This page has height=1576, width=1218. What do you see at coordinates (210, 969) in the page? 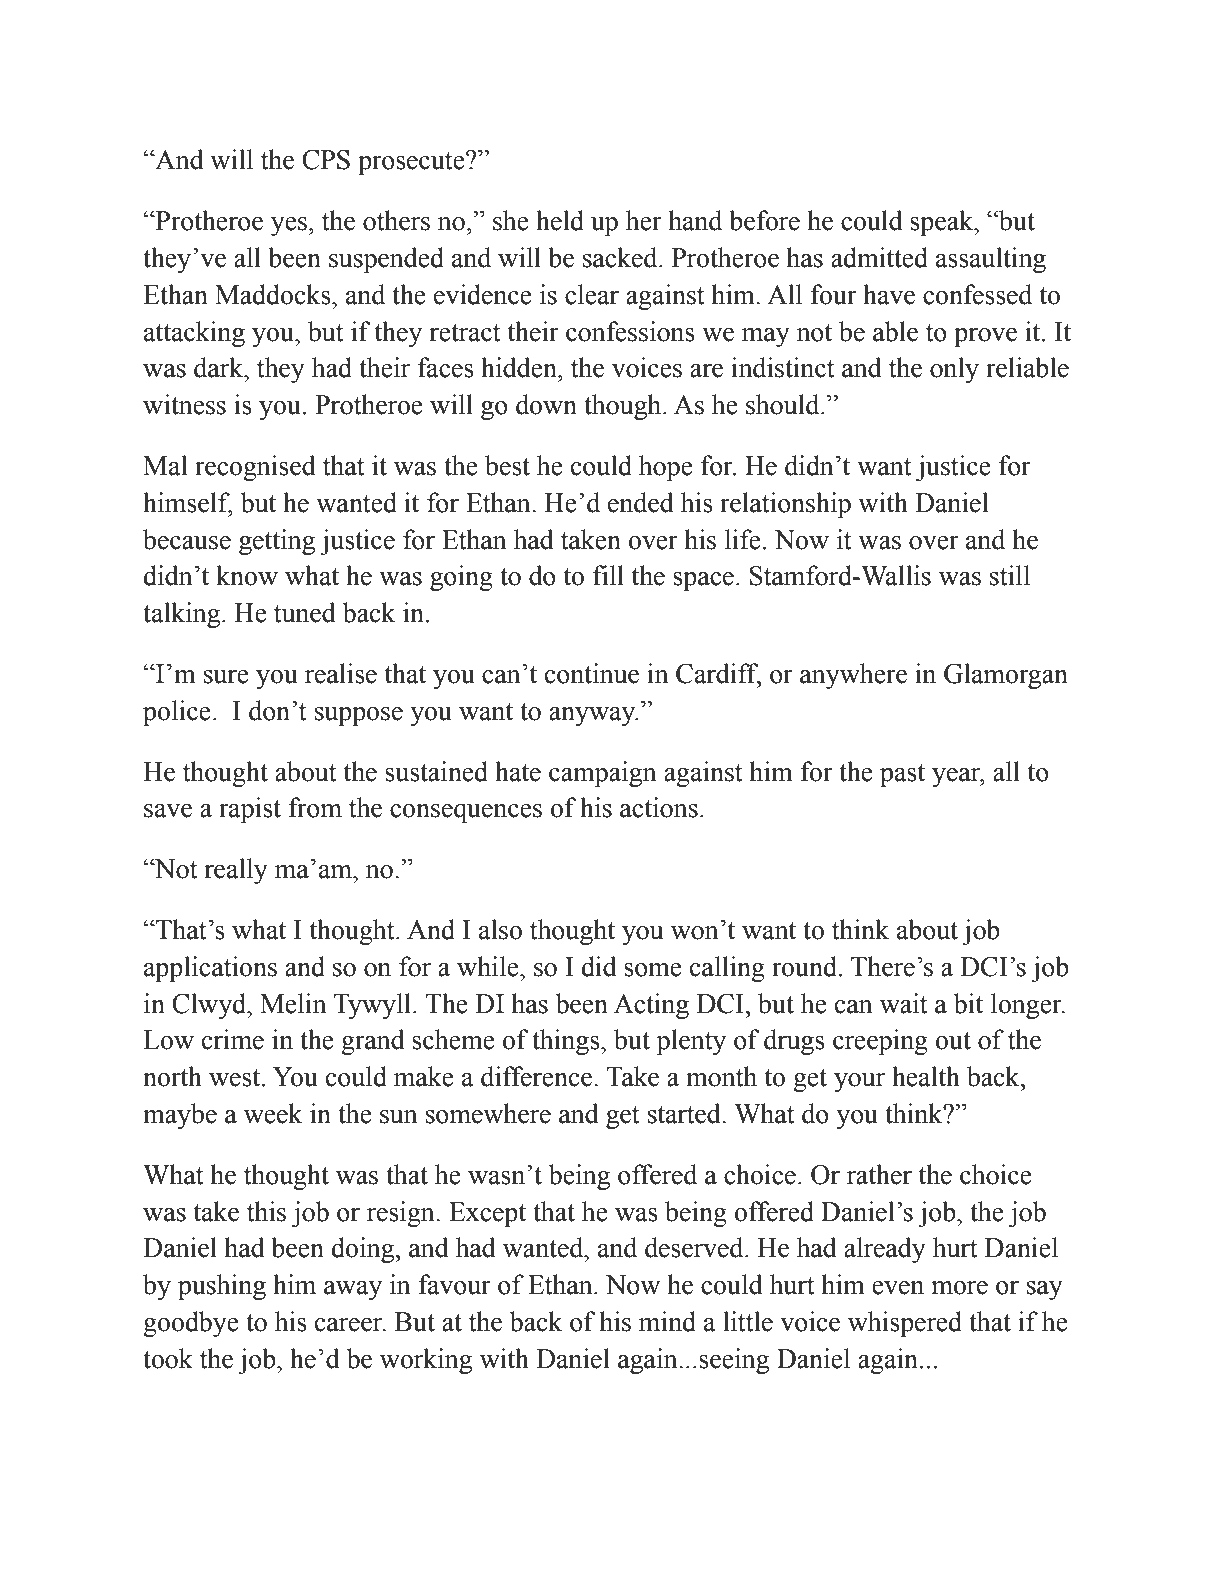
I see `applications` at bounding box center [210, 969].
